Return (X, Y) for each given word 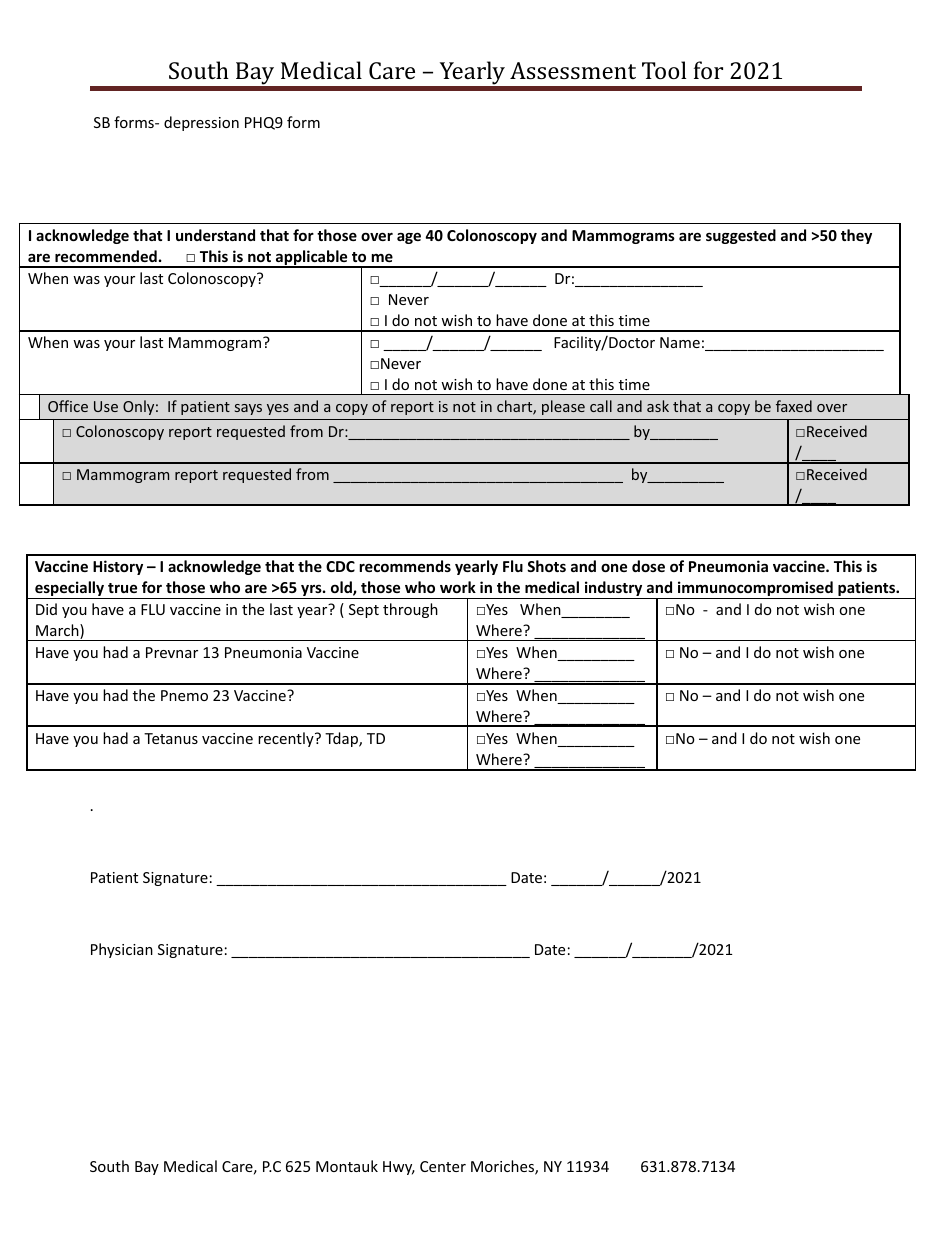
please (563, 407)
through (410, 610)
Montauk (347, 1166)
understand (215, 235)
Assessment (573, 70)
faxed (794, 406)
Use (106, 406)
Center (443, 1166)
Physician (122, 950)
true (122, 588)
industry (613, 590)
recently (287, 739)
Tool (664, 70)
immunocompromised (755, 590)
